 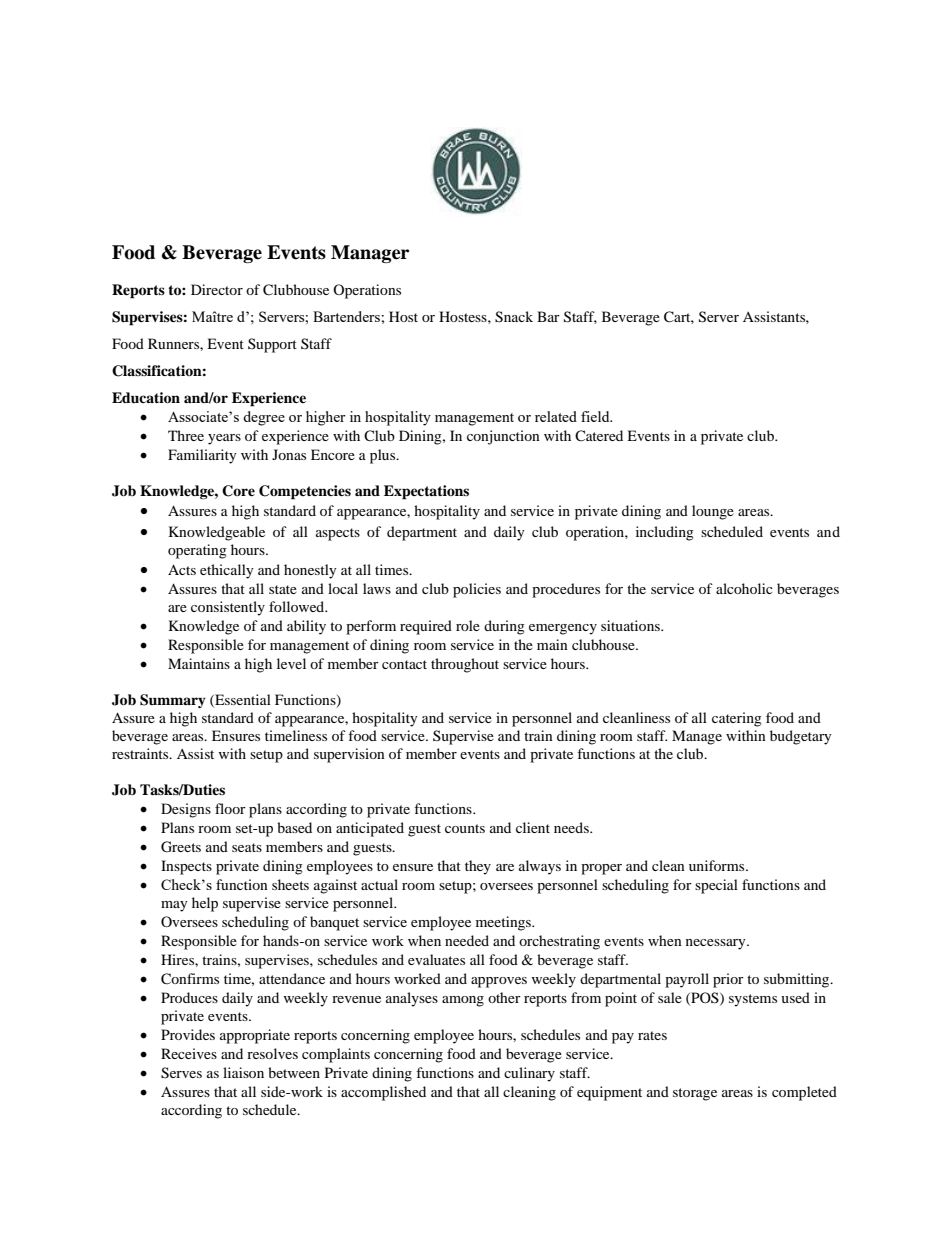 I want to click on culinary, so click(x=529, y=1074).
